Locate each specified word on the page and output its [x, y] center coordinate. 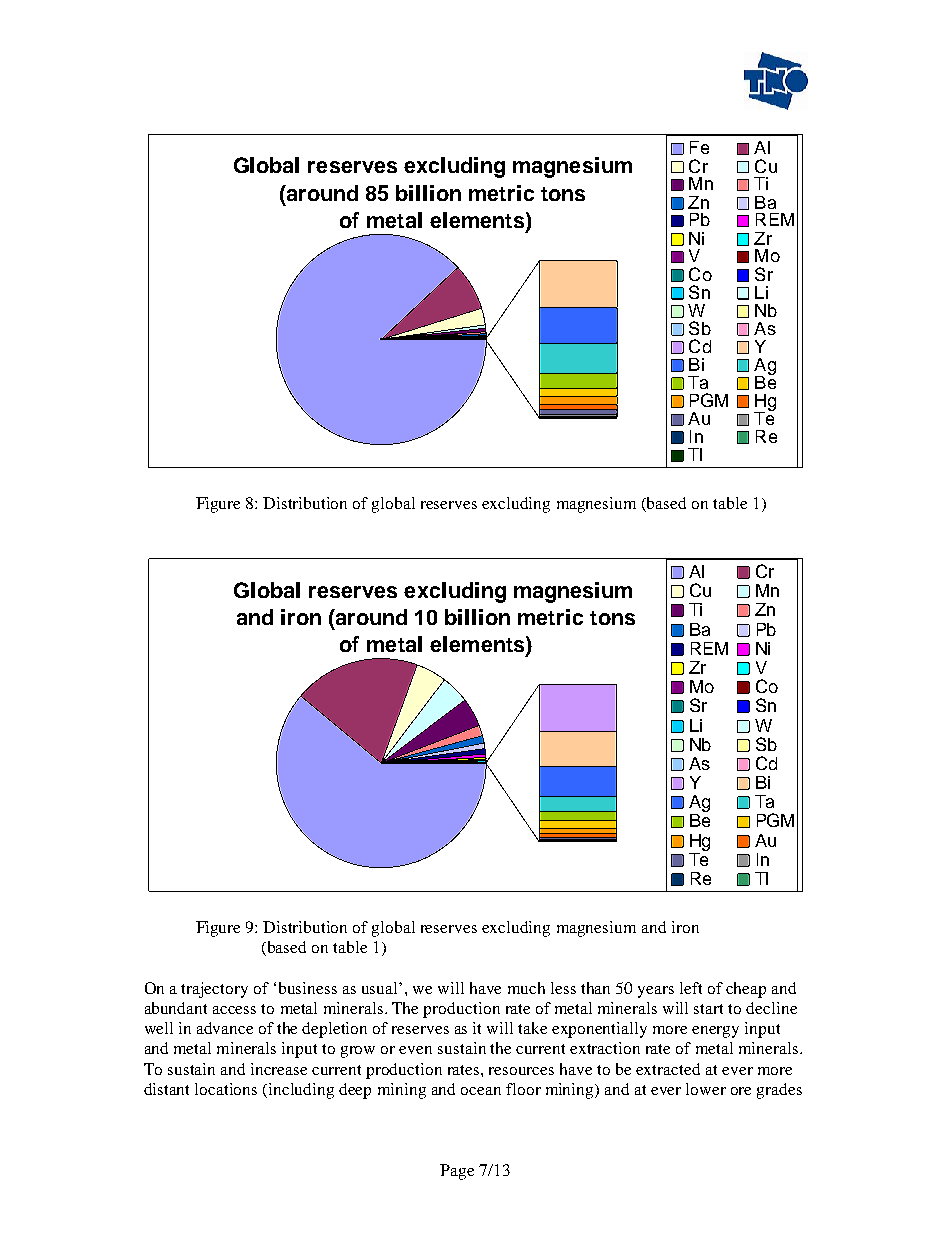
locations [226, 1089]
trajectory [214, 990]
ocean [481, 1091]
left [691, 988]
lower [706, 1089]
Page [457, 1172]
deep [355, 1091]
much [526, 988]
